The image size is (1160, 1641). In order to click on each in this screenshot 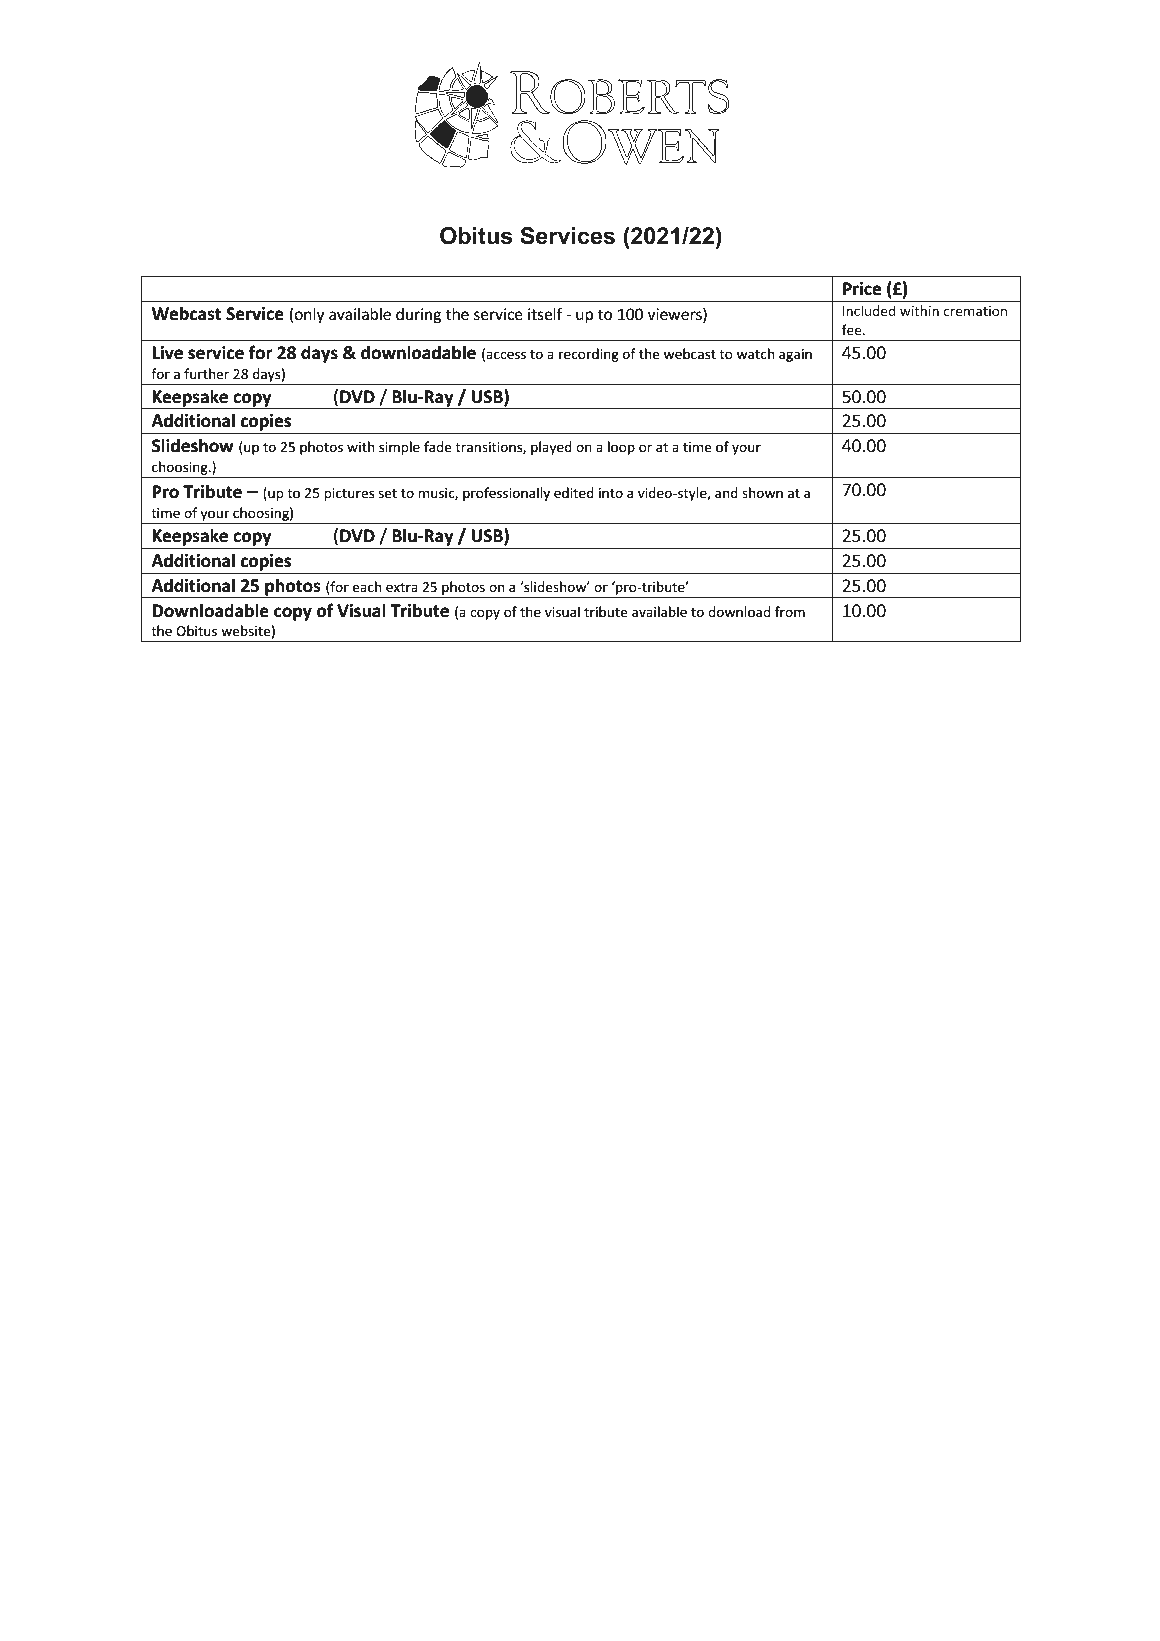, I will do `click(367, 586)`.
